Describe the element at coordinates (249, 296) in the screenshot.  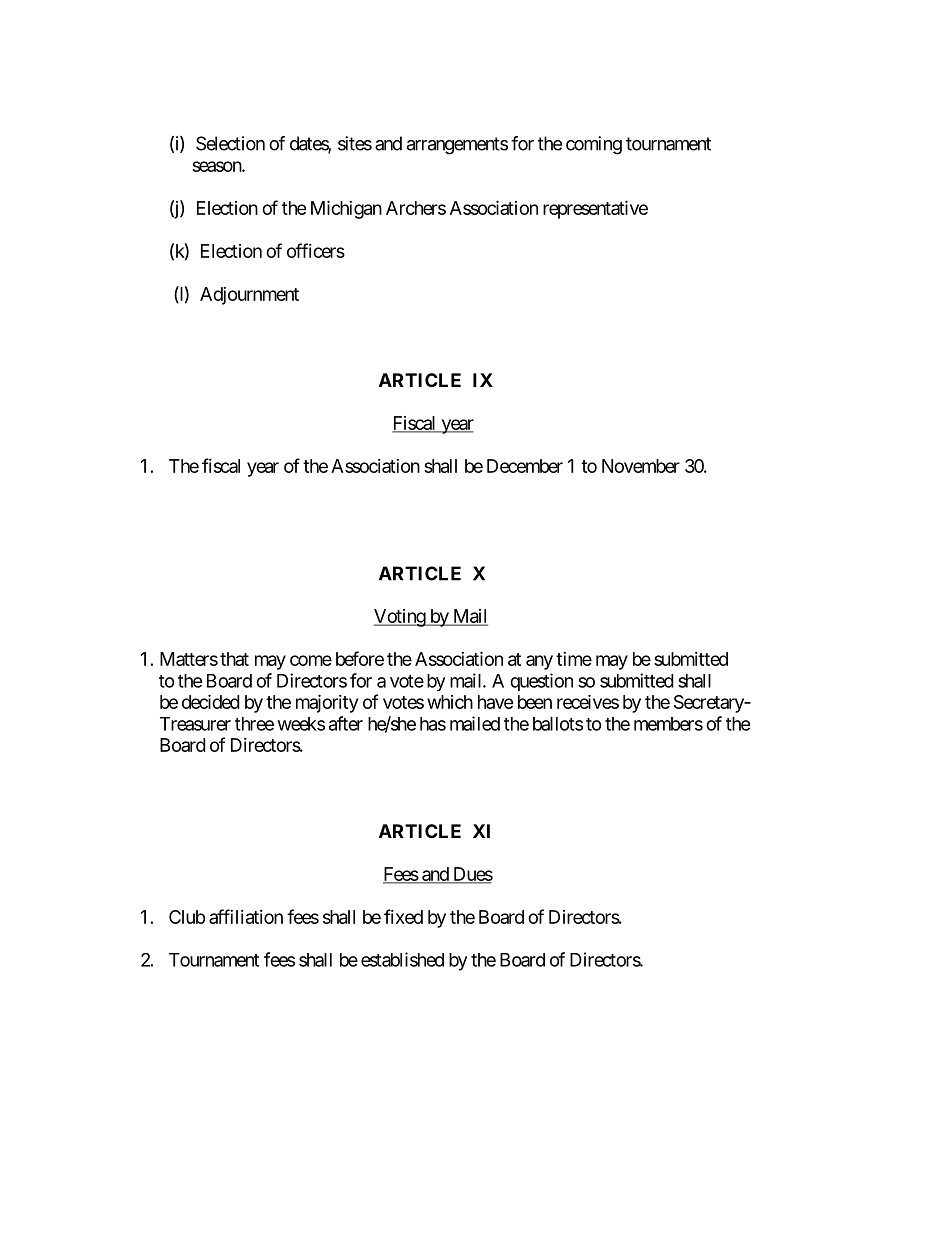
I see `Adjournment` at that location.
